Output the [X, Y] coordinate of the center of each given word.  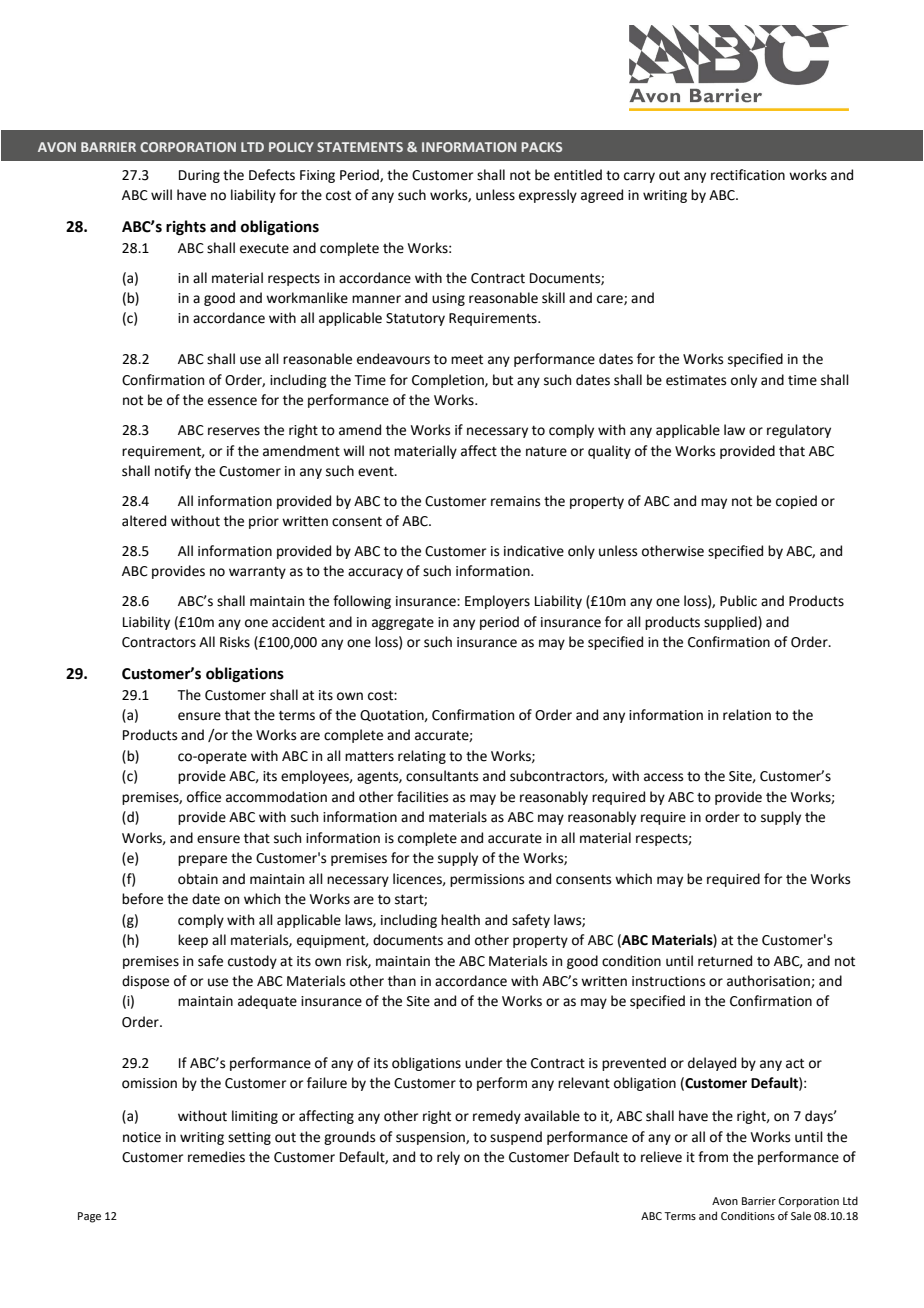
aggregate [403, 624]
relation [747, 715]
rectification [748, 175]
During [199, 176]
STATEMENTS [360, 147]
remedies [216, 1157]
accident [298, 622]
